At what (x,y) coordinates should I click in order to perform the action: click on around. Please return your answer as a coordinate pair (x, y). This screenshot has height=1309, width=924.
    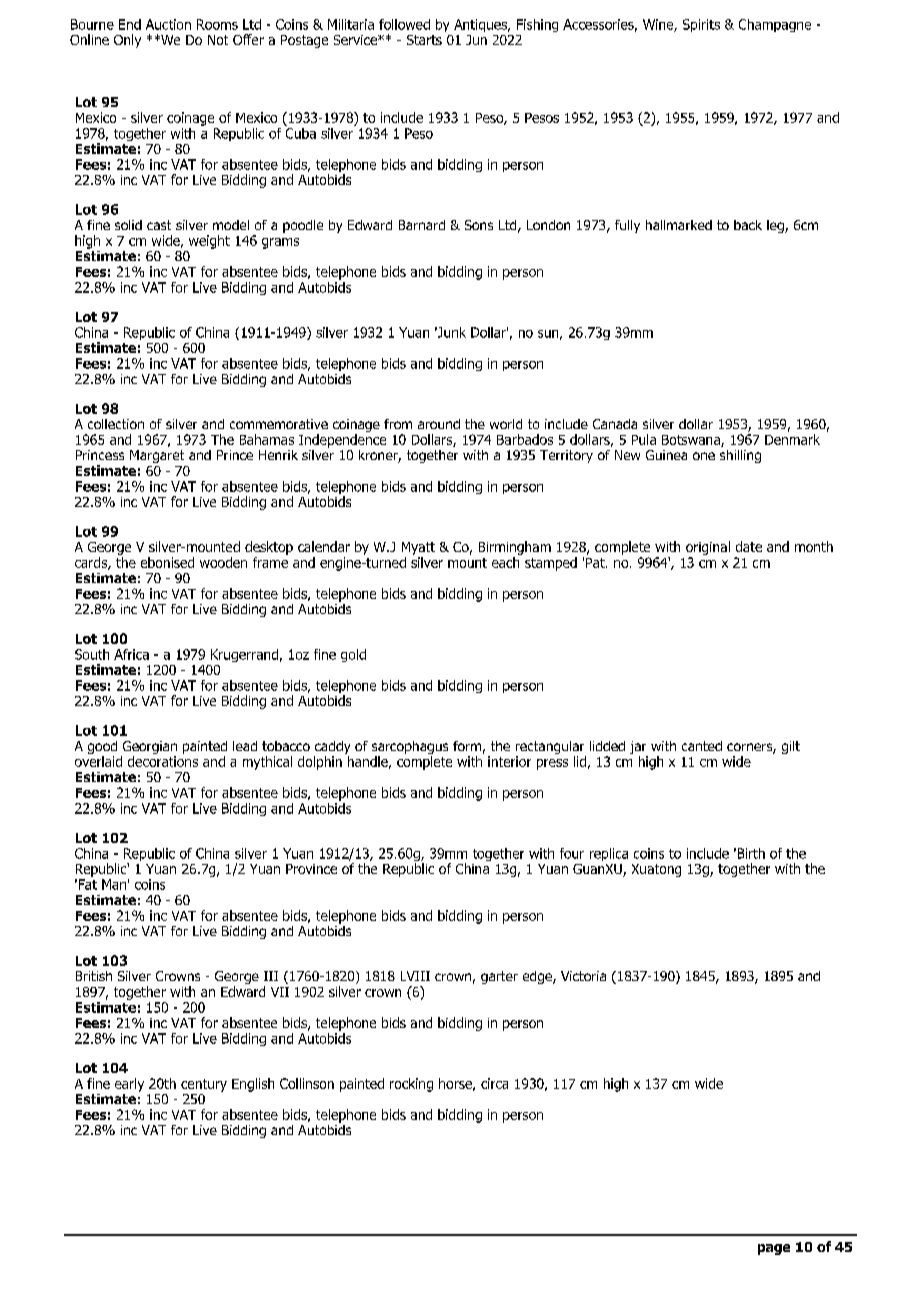
    Looking at the image, I should click on (439, 424).
